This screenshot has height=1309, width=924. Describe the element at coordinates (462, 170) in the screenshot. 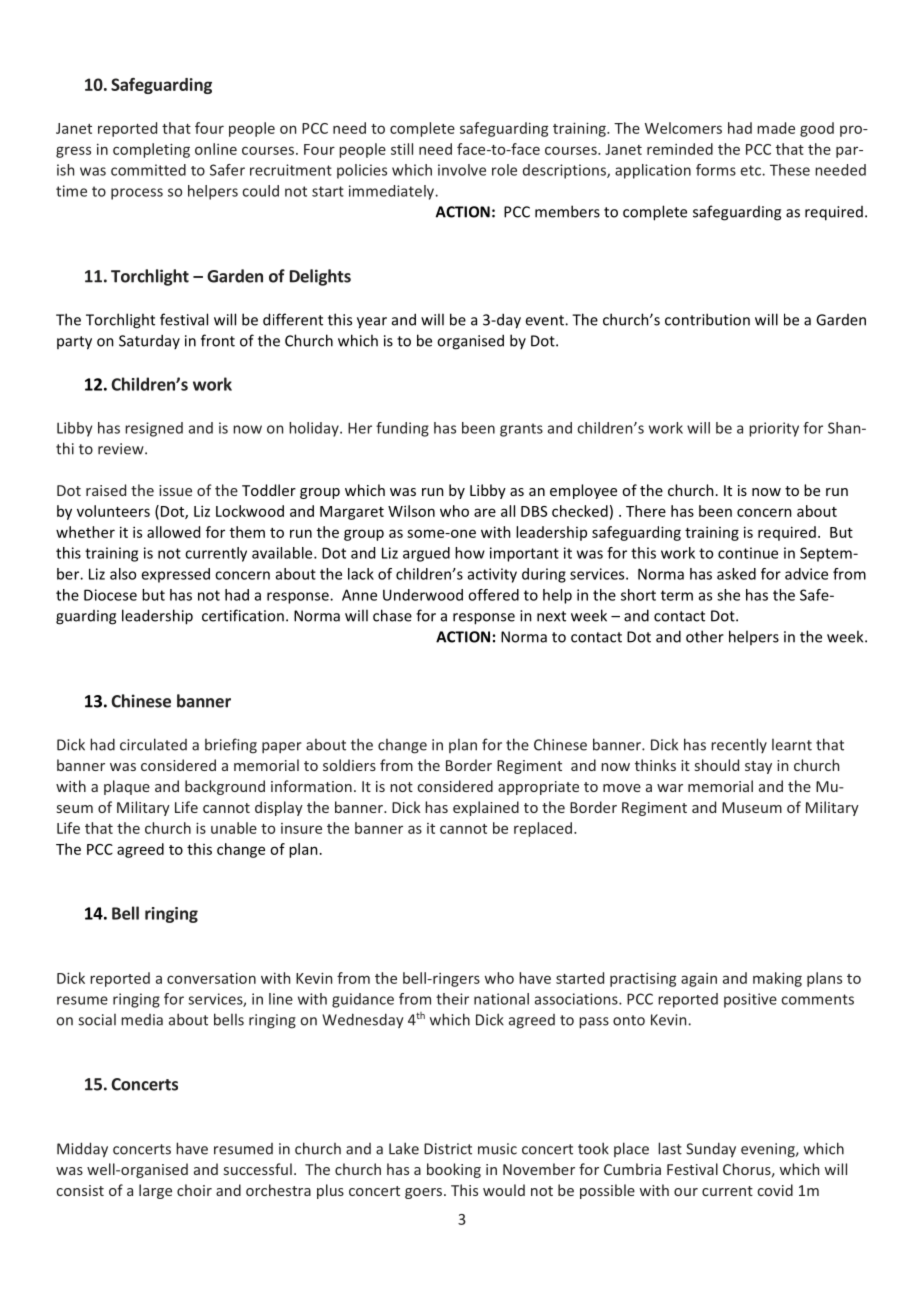

I see `involve` at that location.
